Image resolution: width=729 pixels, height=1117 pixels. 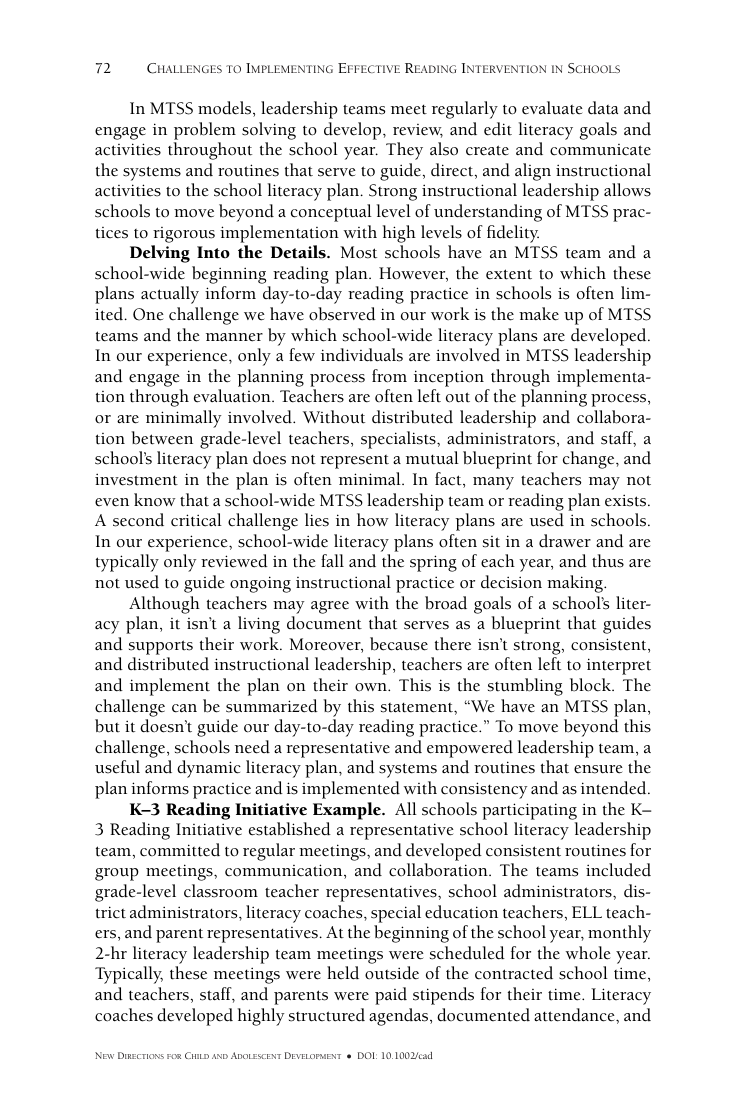 I want to click on fall, so click(x=332, y=561).
